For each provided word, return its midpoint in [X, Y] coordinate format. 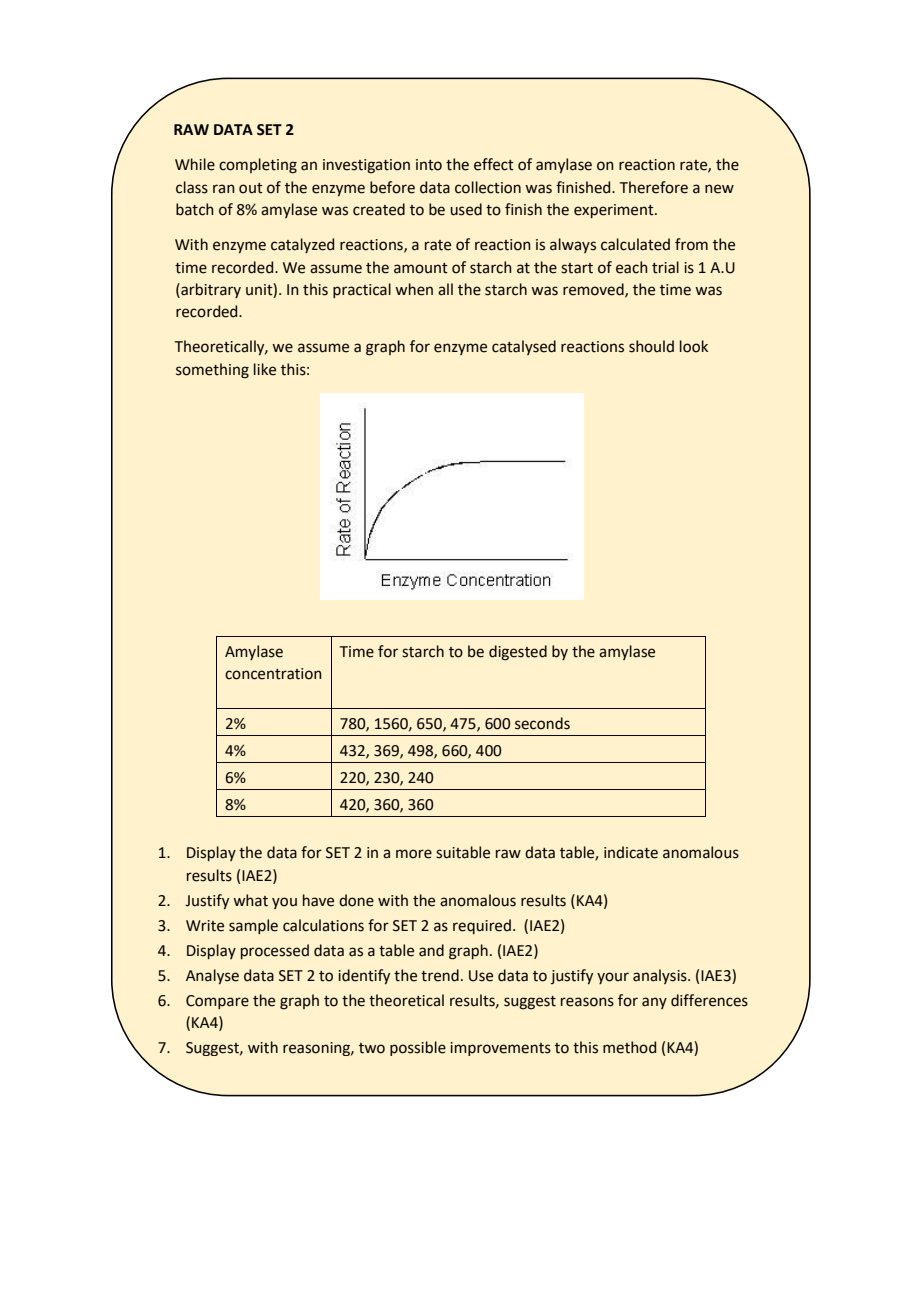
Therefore [654, 187]
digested [518, 653]
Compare [217, 1002]
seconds [542, 723]
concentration [273, 674]
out [251, 188]
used [466, 209]
